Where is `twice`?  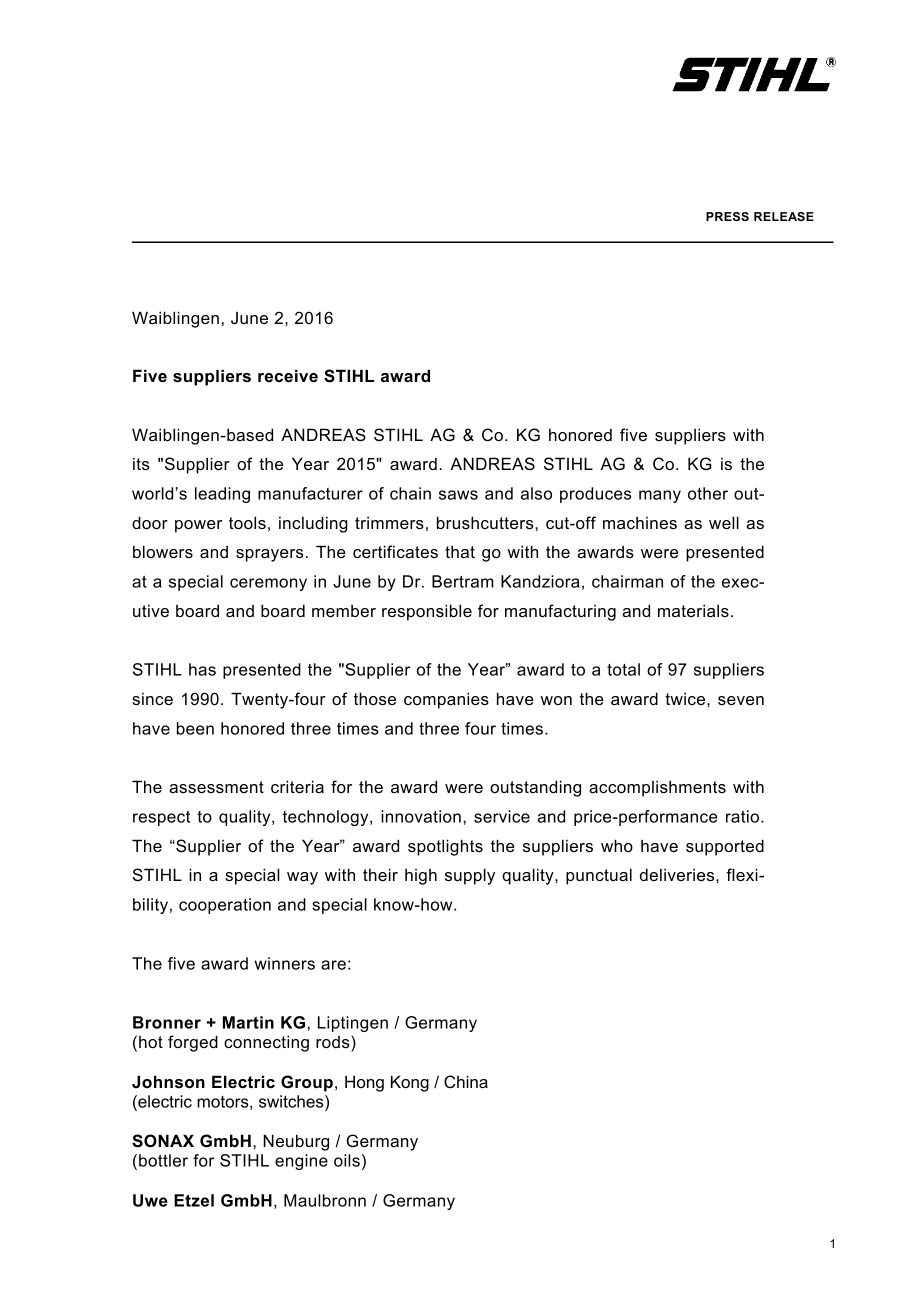
twice is located at coordinates (686, 699).
